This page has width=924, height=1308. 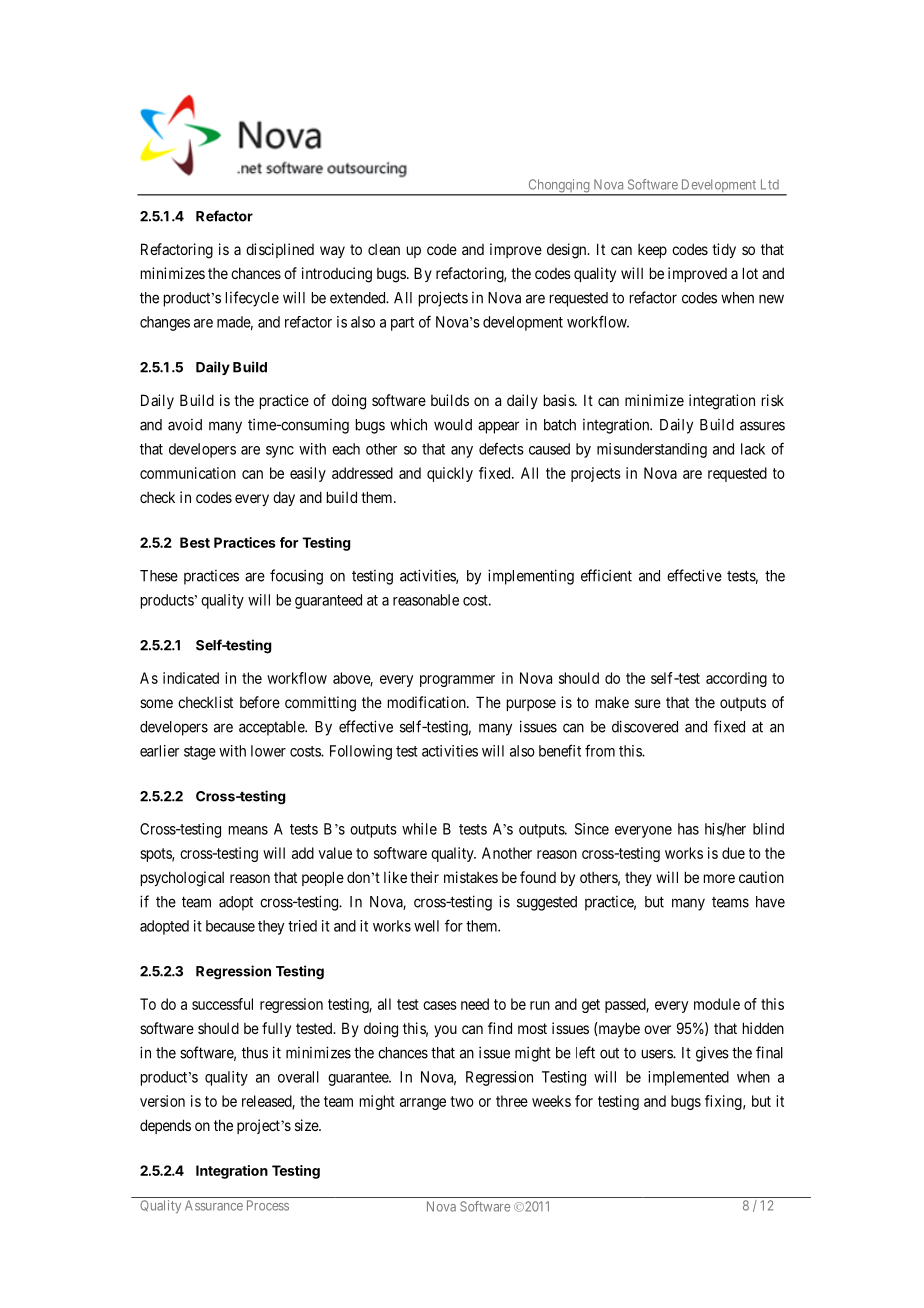 What do you see at coordinates (280, 250) in the page?
I see `disciplined` at bounding box center [280, 250].
